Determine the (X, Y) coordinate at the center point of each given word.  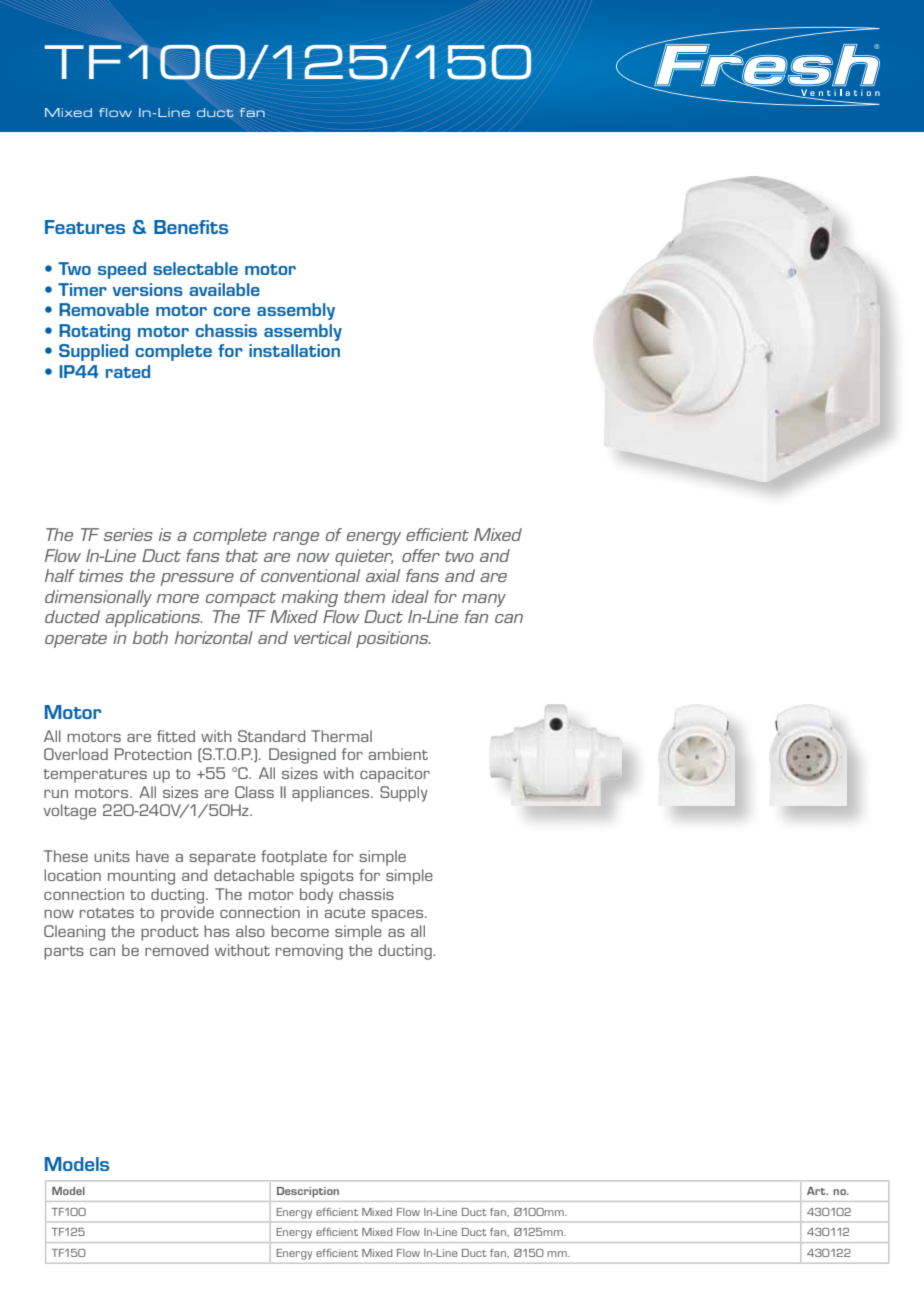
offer (421, 555)
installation (294, 350)
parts (64, 953)
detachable (254, 875)
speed (122, 270)
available (224, 289)
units (112, 856)
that (242, 555)
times (101, 575)
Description (308, 1192)
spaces (398, 916)
